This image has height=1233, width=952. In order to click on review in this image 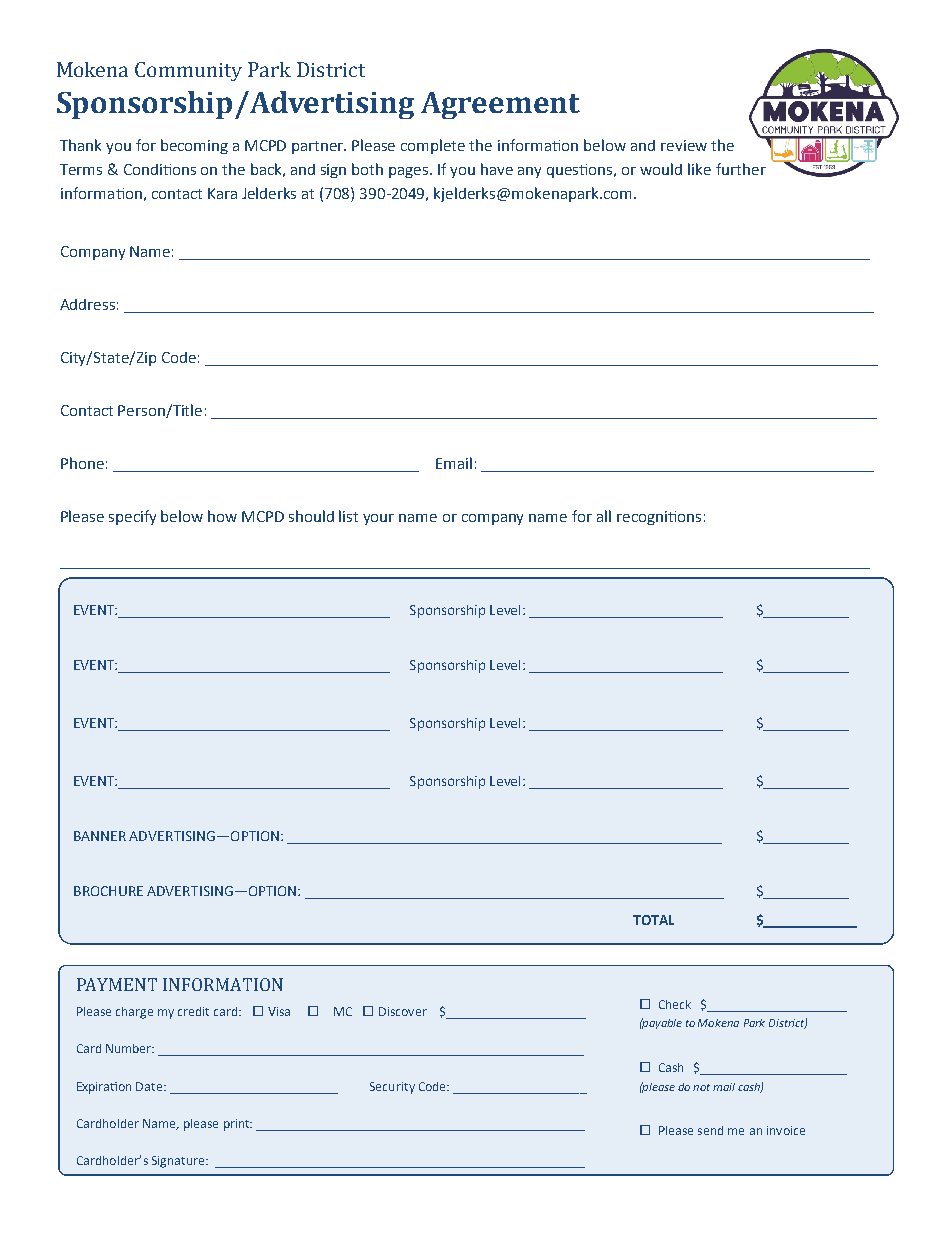, I will do `click(684, 145)`.
